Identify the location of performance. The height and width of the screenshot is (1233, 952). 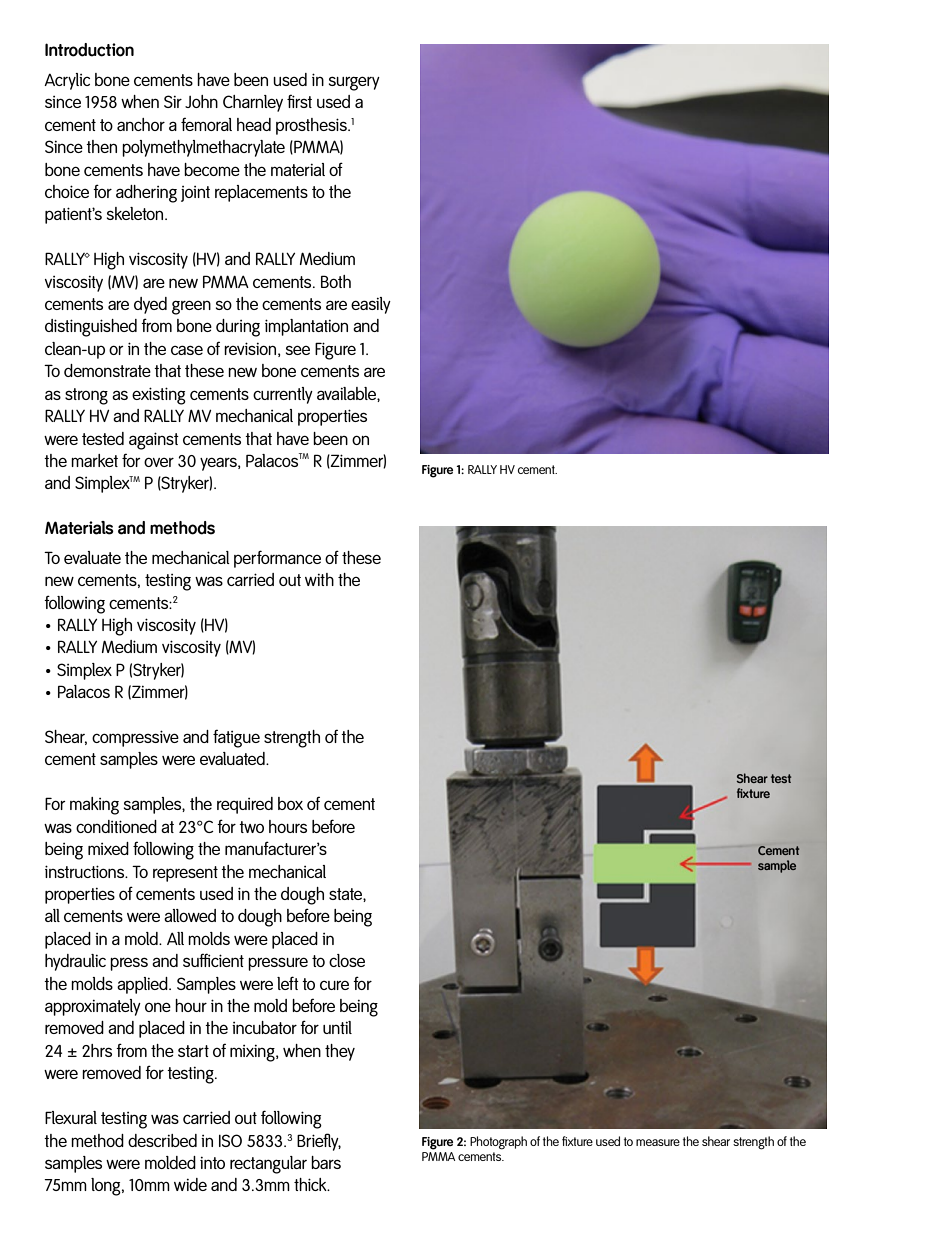
(277, 559).
